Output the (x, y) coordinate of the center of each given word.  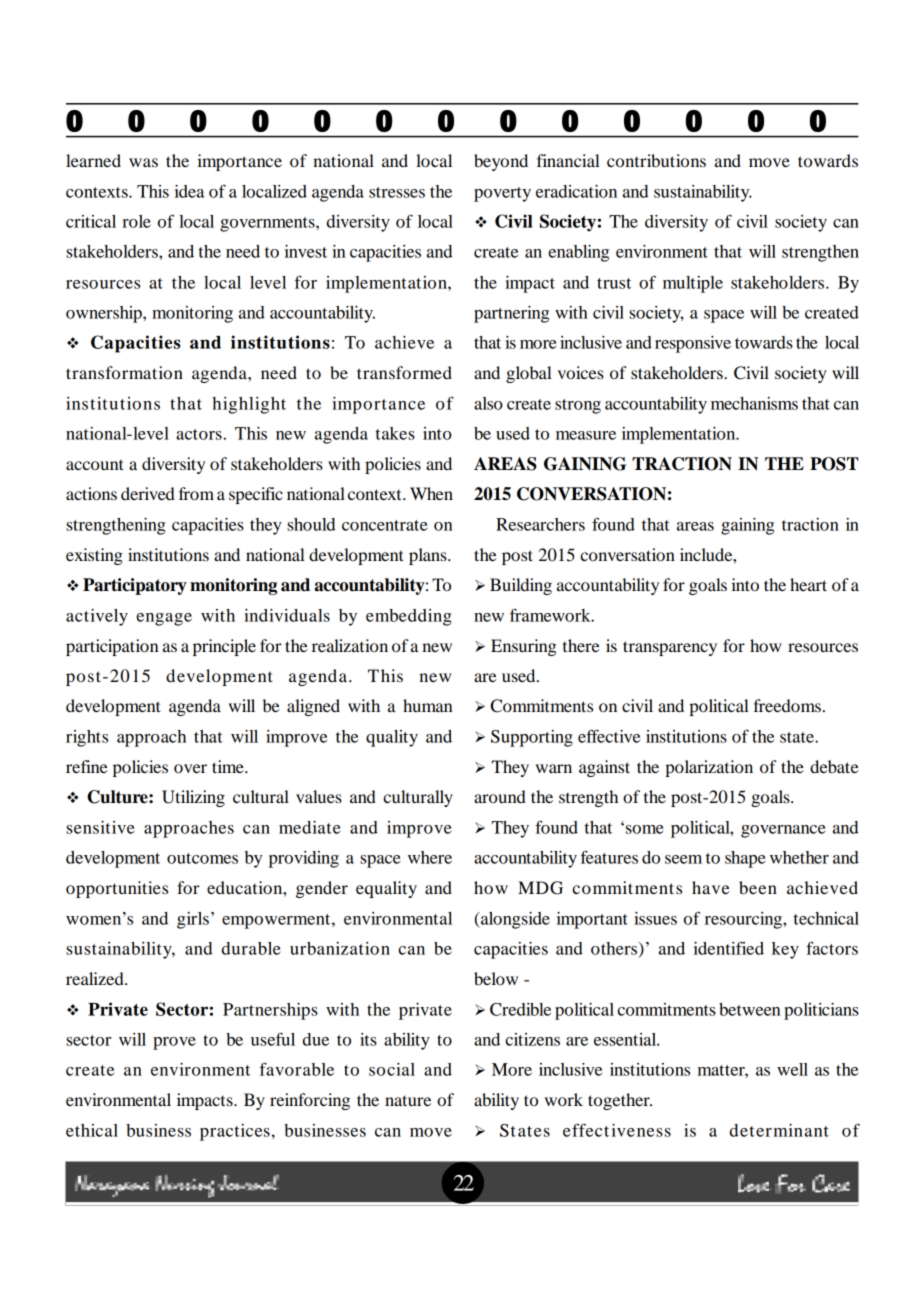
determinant (779, 1130)
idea (190, 191)
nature (408, 1100)
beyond (501, 162)
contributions (656, 160)
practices (235, 1132)
